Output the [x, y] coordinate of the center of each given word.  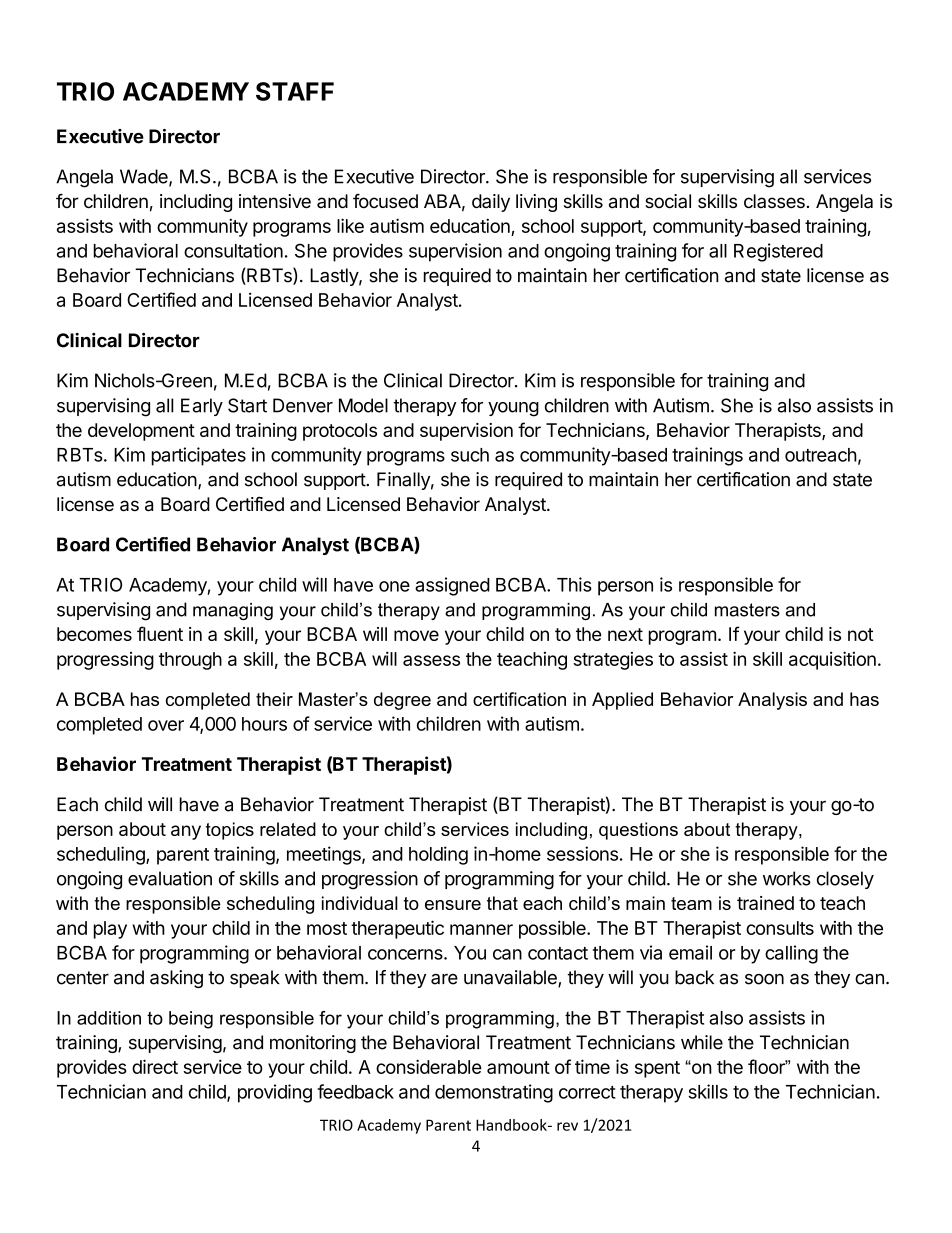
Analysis [772, 701]
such [470, 455]
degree [402, 701]
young [513, 409]
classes [774, 201]
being [191, 1020]
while [702, 1042]
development [141, 432]
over [166, 725]
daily [491, 203]
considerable [429, 1066]
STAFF [295, 91]
